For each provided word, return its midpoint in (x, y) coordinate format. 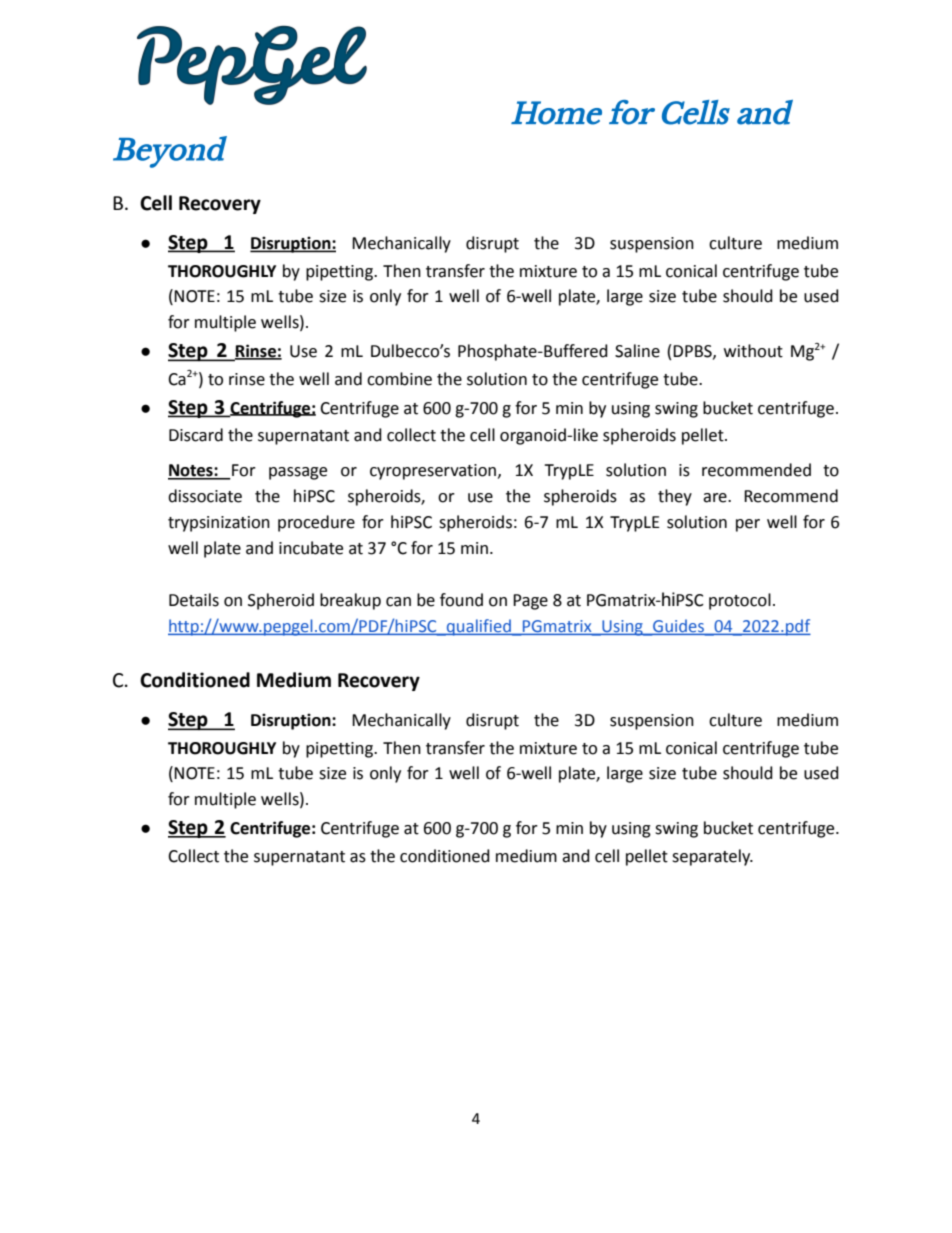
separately (712, 857)
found (461, 600)
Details (194, 600)
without (753, 351)
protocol (740, 601)
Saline (637, 351)
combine (399, 379)
